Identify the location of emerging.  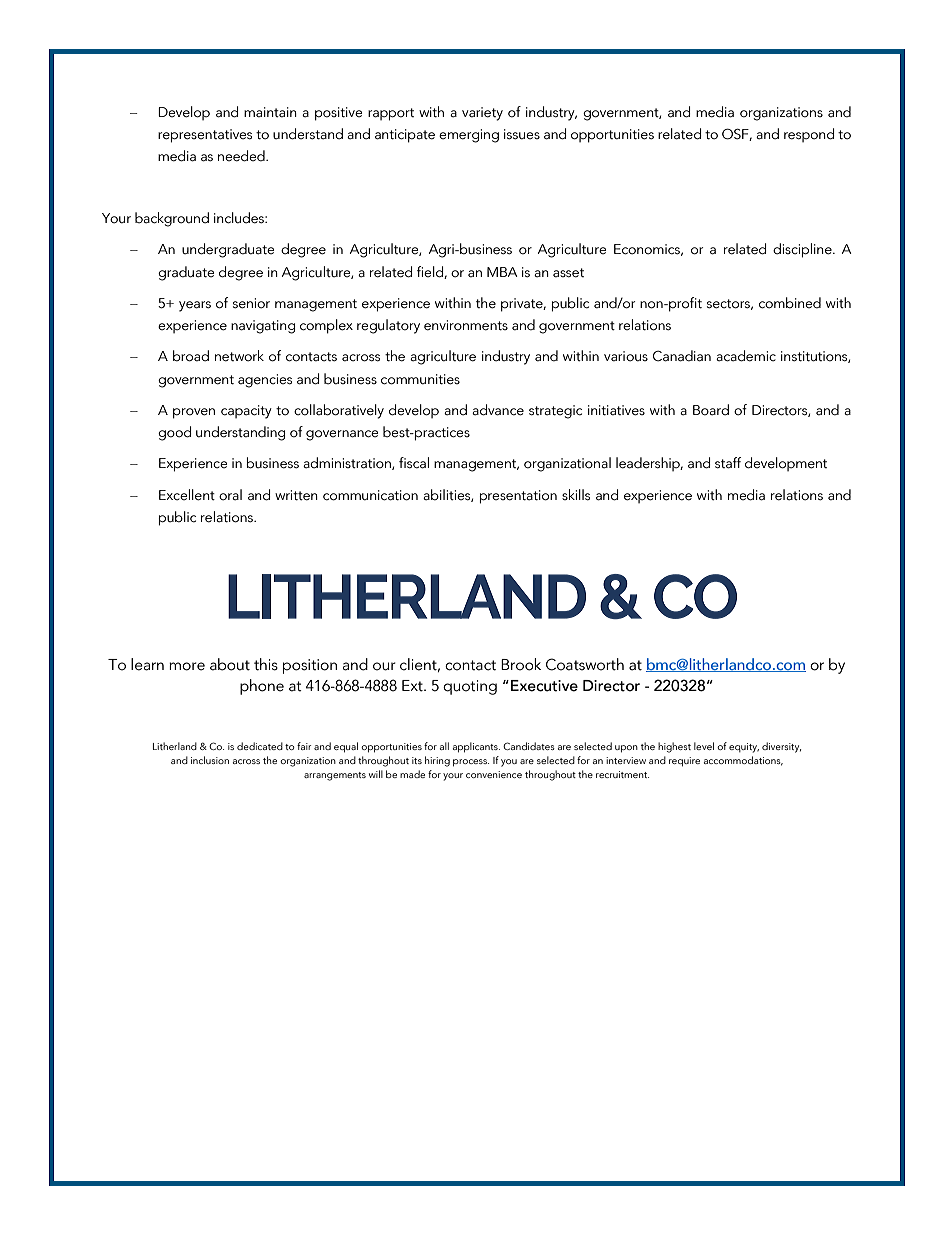
(469, 136).
